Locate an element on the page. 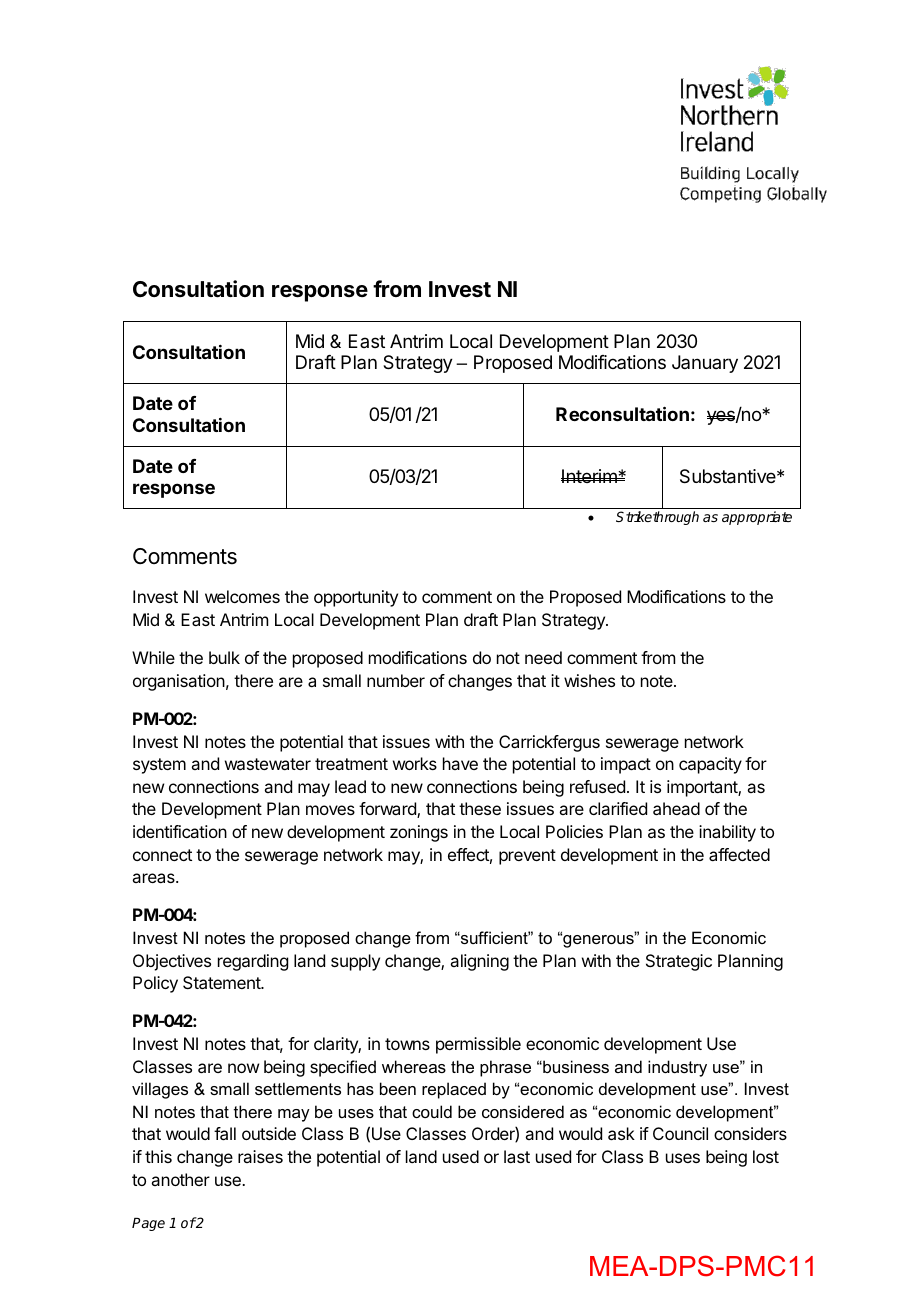 This document has width=924, height=1308. welcomes is located at coordinates (242, 596).
